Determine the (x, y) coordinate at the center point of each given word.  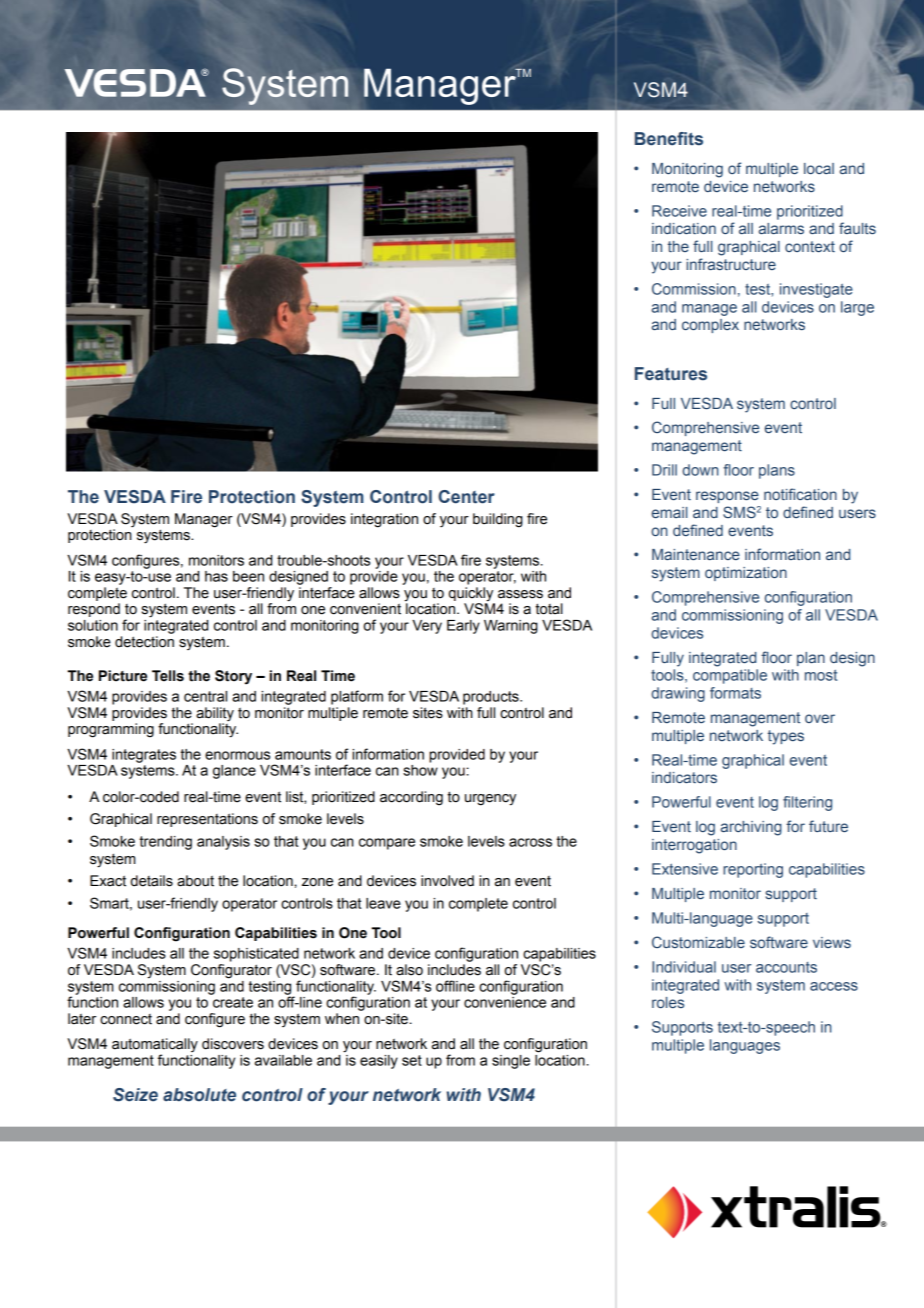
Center (466, 497)
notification (800, 494)
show (420, 769)
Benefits (669, 139)
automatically (155, 1046)
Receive (679, 211)
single (511, 1062)
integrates (144, 756)
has (216, 576)
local (819, 168)
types (786, 737)
